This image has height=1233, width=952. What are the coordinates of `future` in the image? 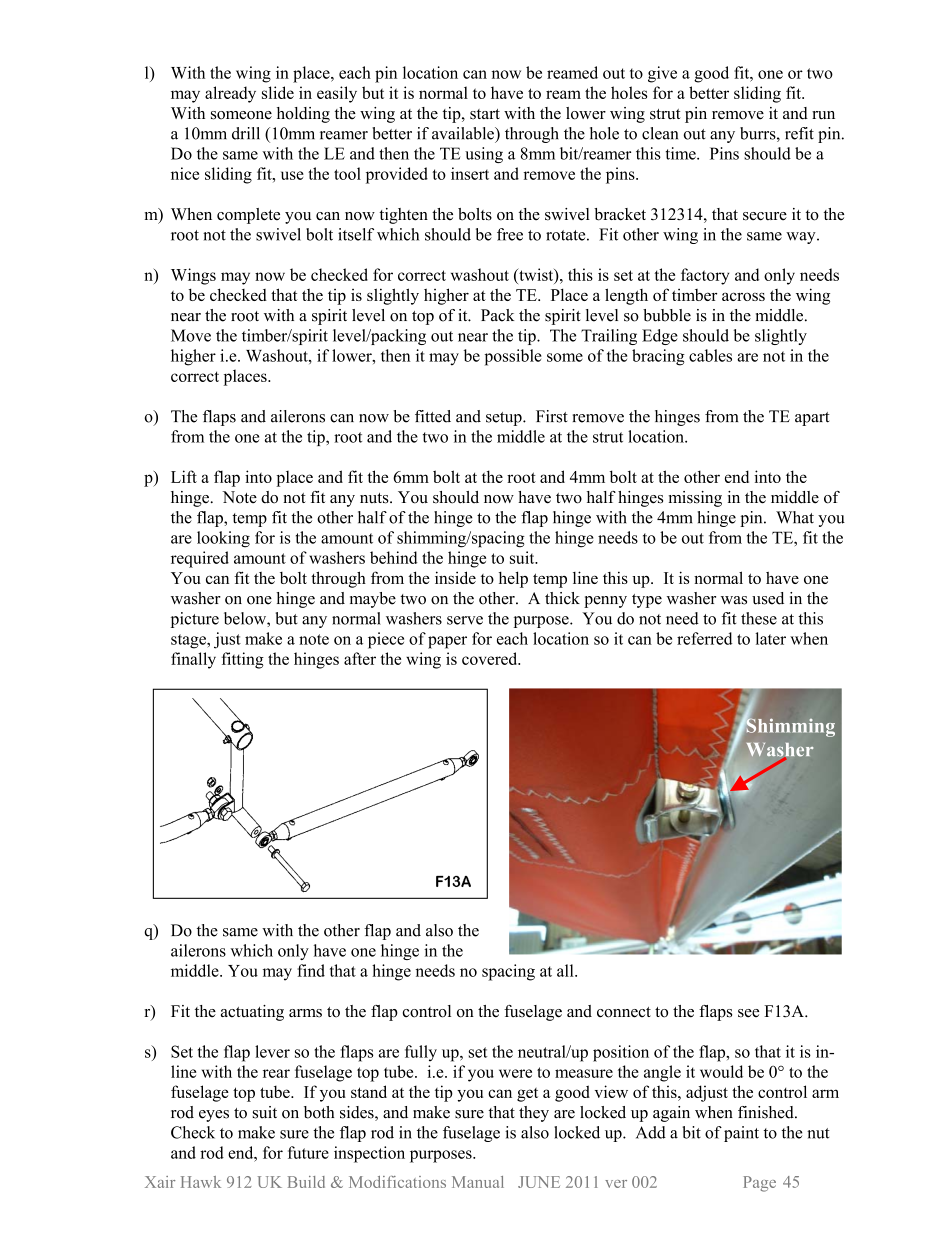 It's located at (308, 1152).
